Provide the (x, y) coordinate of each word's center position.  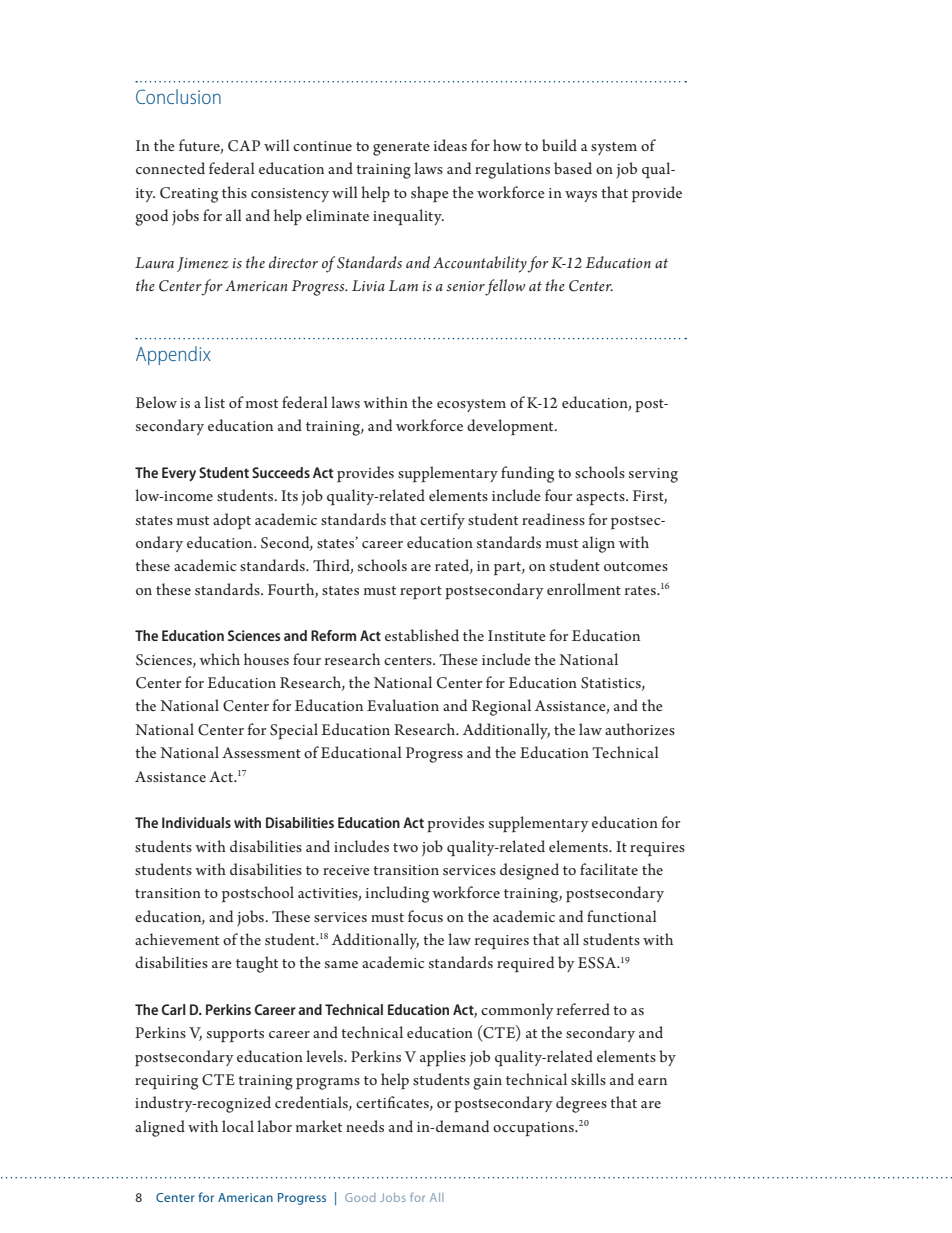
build (559, 145)
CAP (244, 146)
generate (401, 149)
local (238, 1126)
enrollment (584, 589)
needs (365, 1126)
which (219, 659)
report (421, 593)
